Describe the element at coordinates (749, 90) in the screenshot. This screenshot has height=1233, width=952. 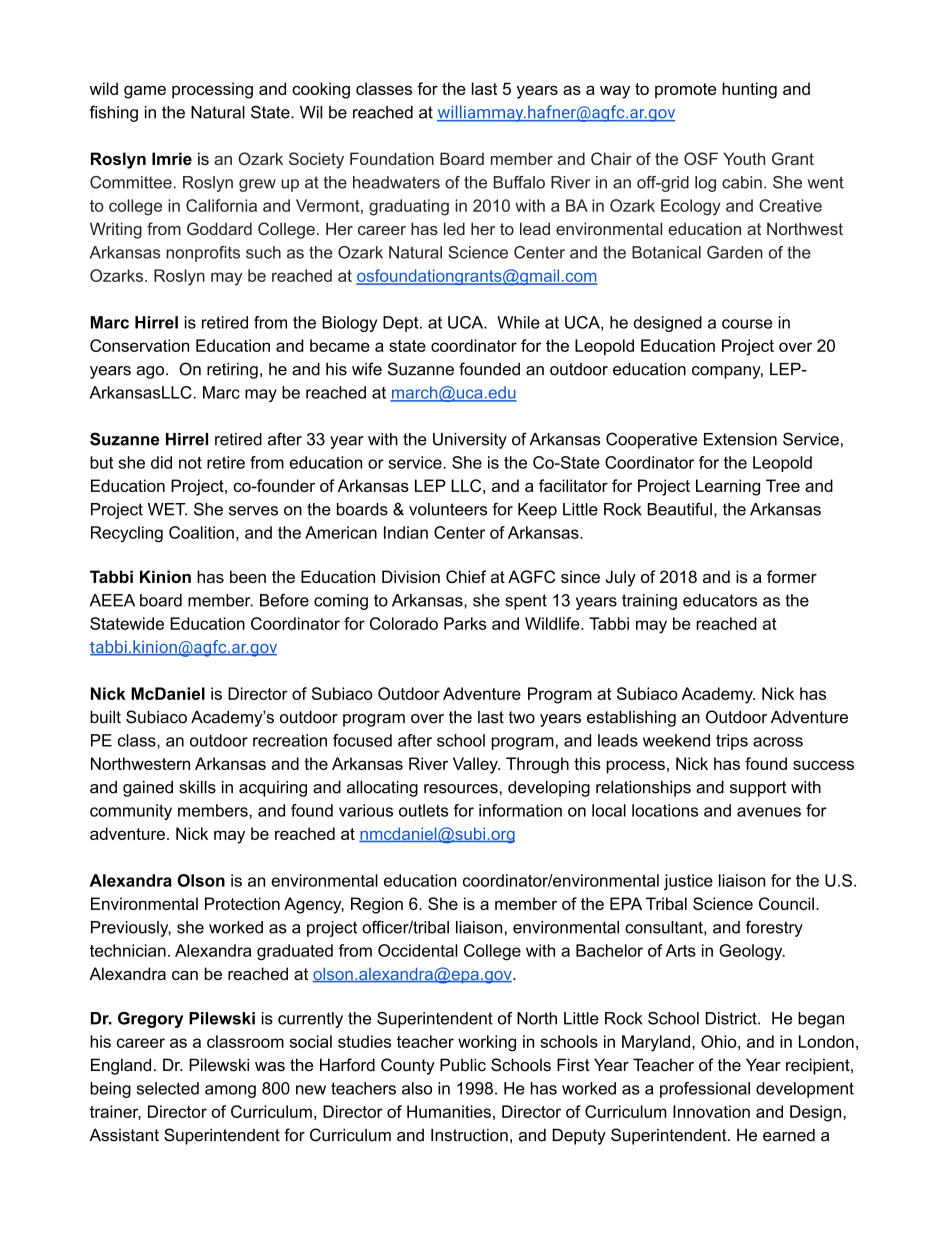
I see `hunting` at that location.
